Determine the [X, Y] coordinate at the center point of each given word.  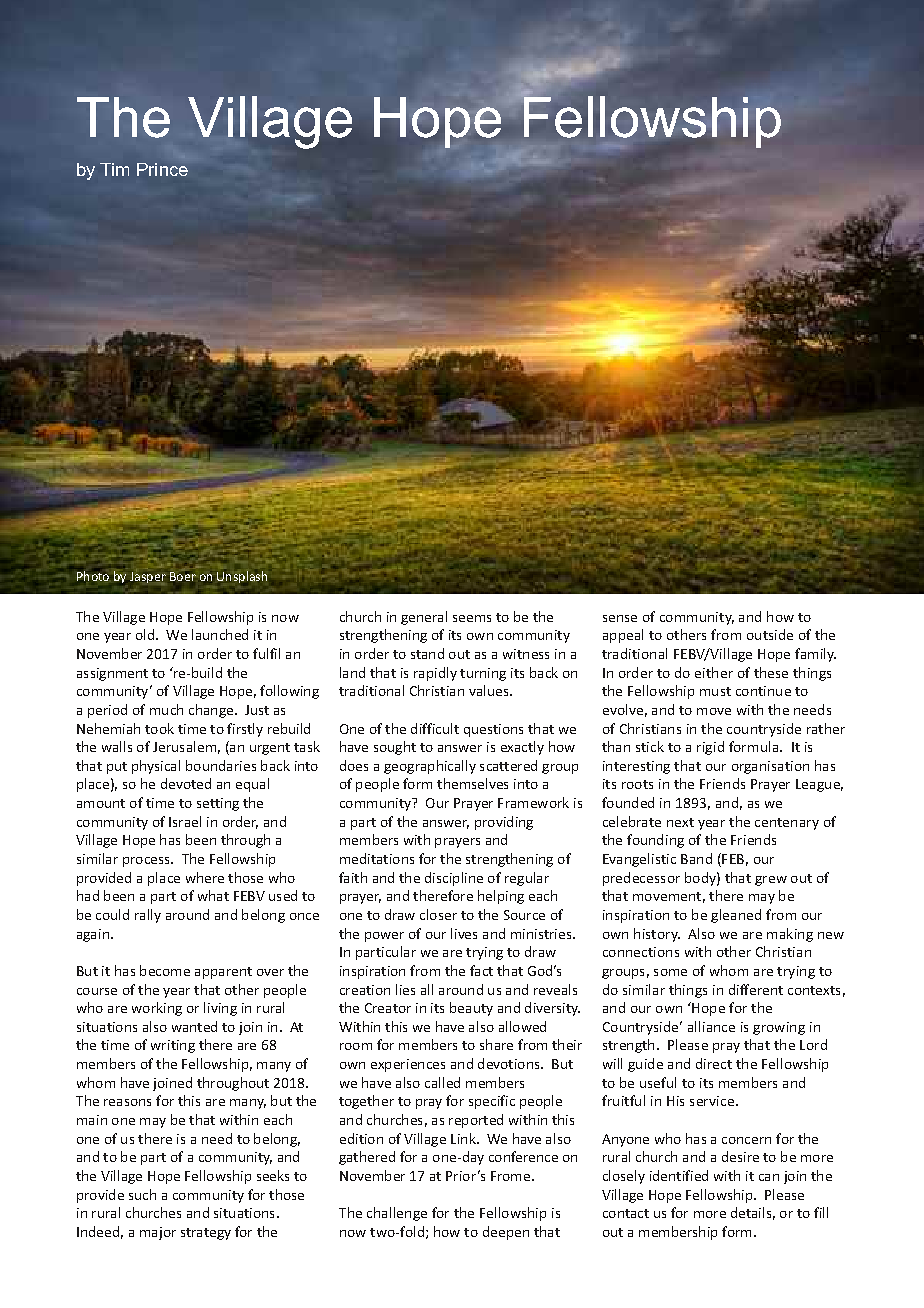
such [142, 1194]
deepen [506, 1233]
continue [763, 691]
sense [620, 618]
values [490, 690]
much [166, 709]
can [769, 1177]
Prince [162, 169]
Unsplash [242, 577]
